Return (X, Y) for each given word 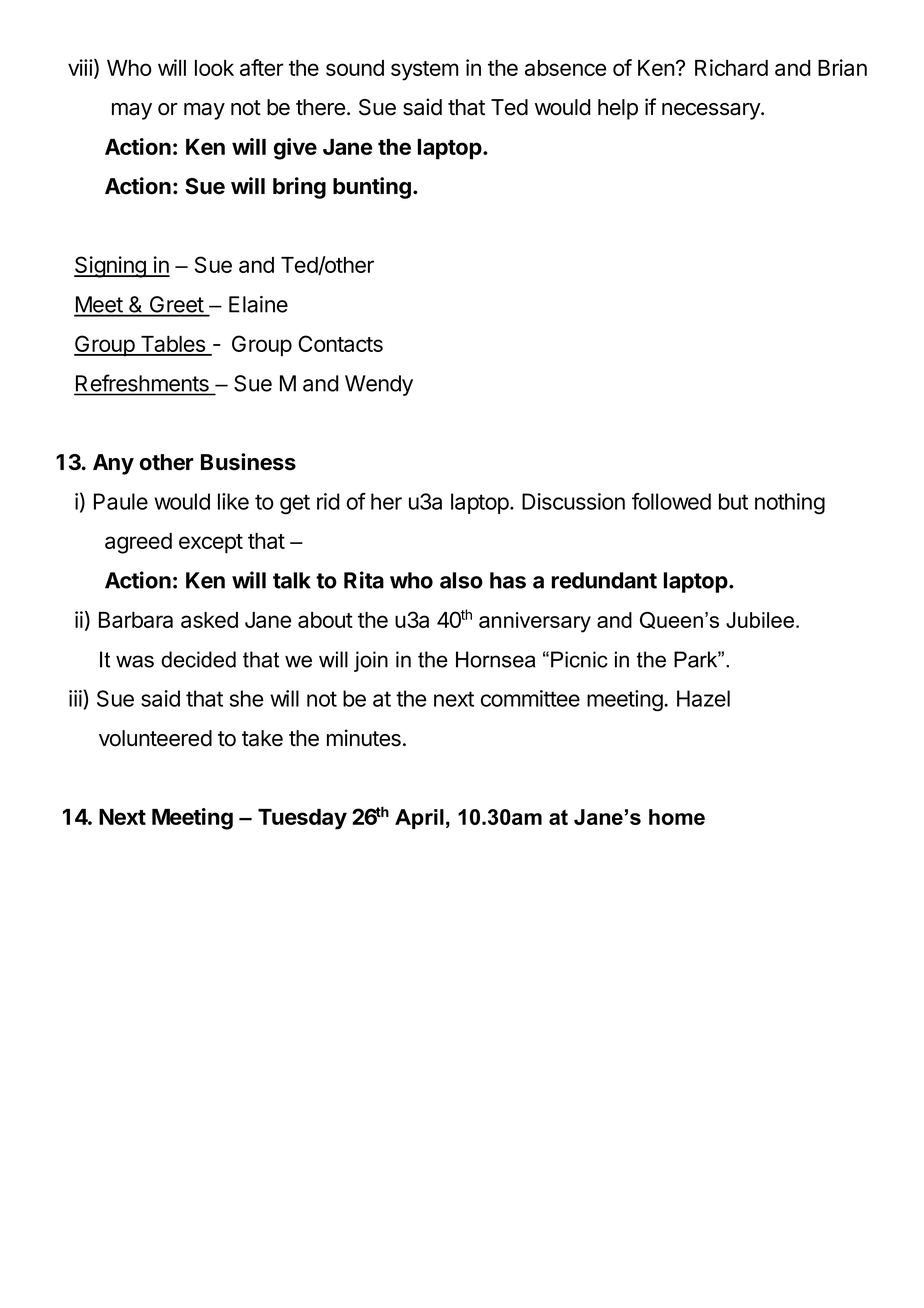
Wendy (379, 385)
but (733, 501)
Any (113, 464)
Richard (731, 67)
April (419, 819)
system (424, 71)
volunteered (155, 738)
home (677, 817)
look (214, 68)
